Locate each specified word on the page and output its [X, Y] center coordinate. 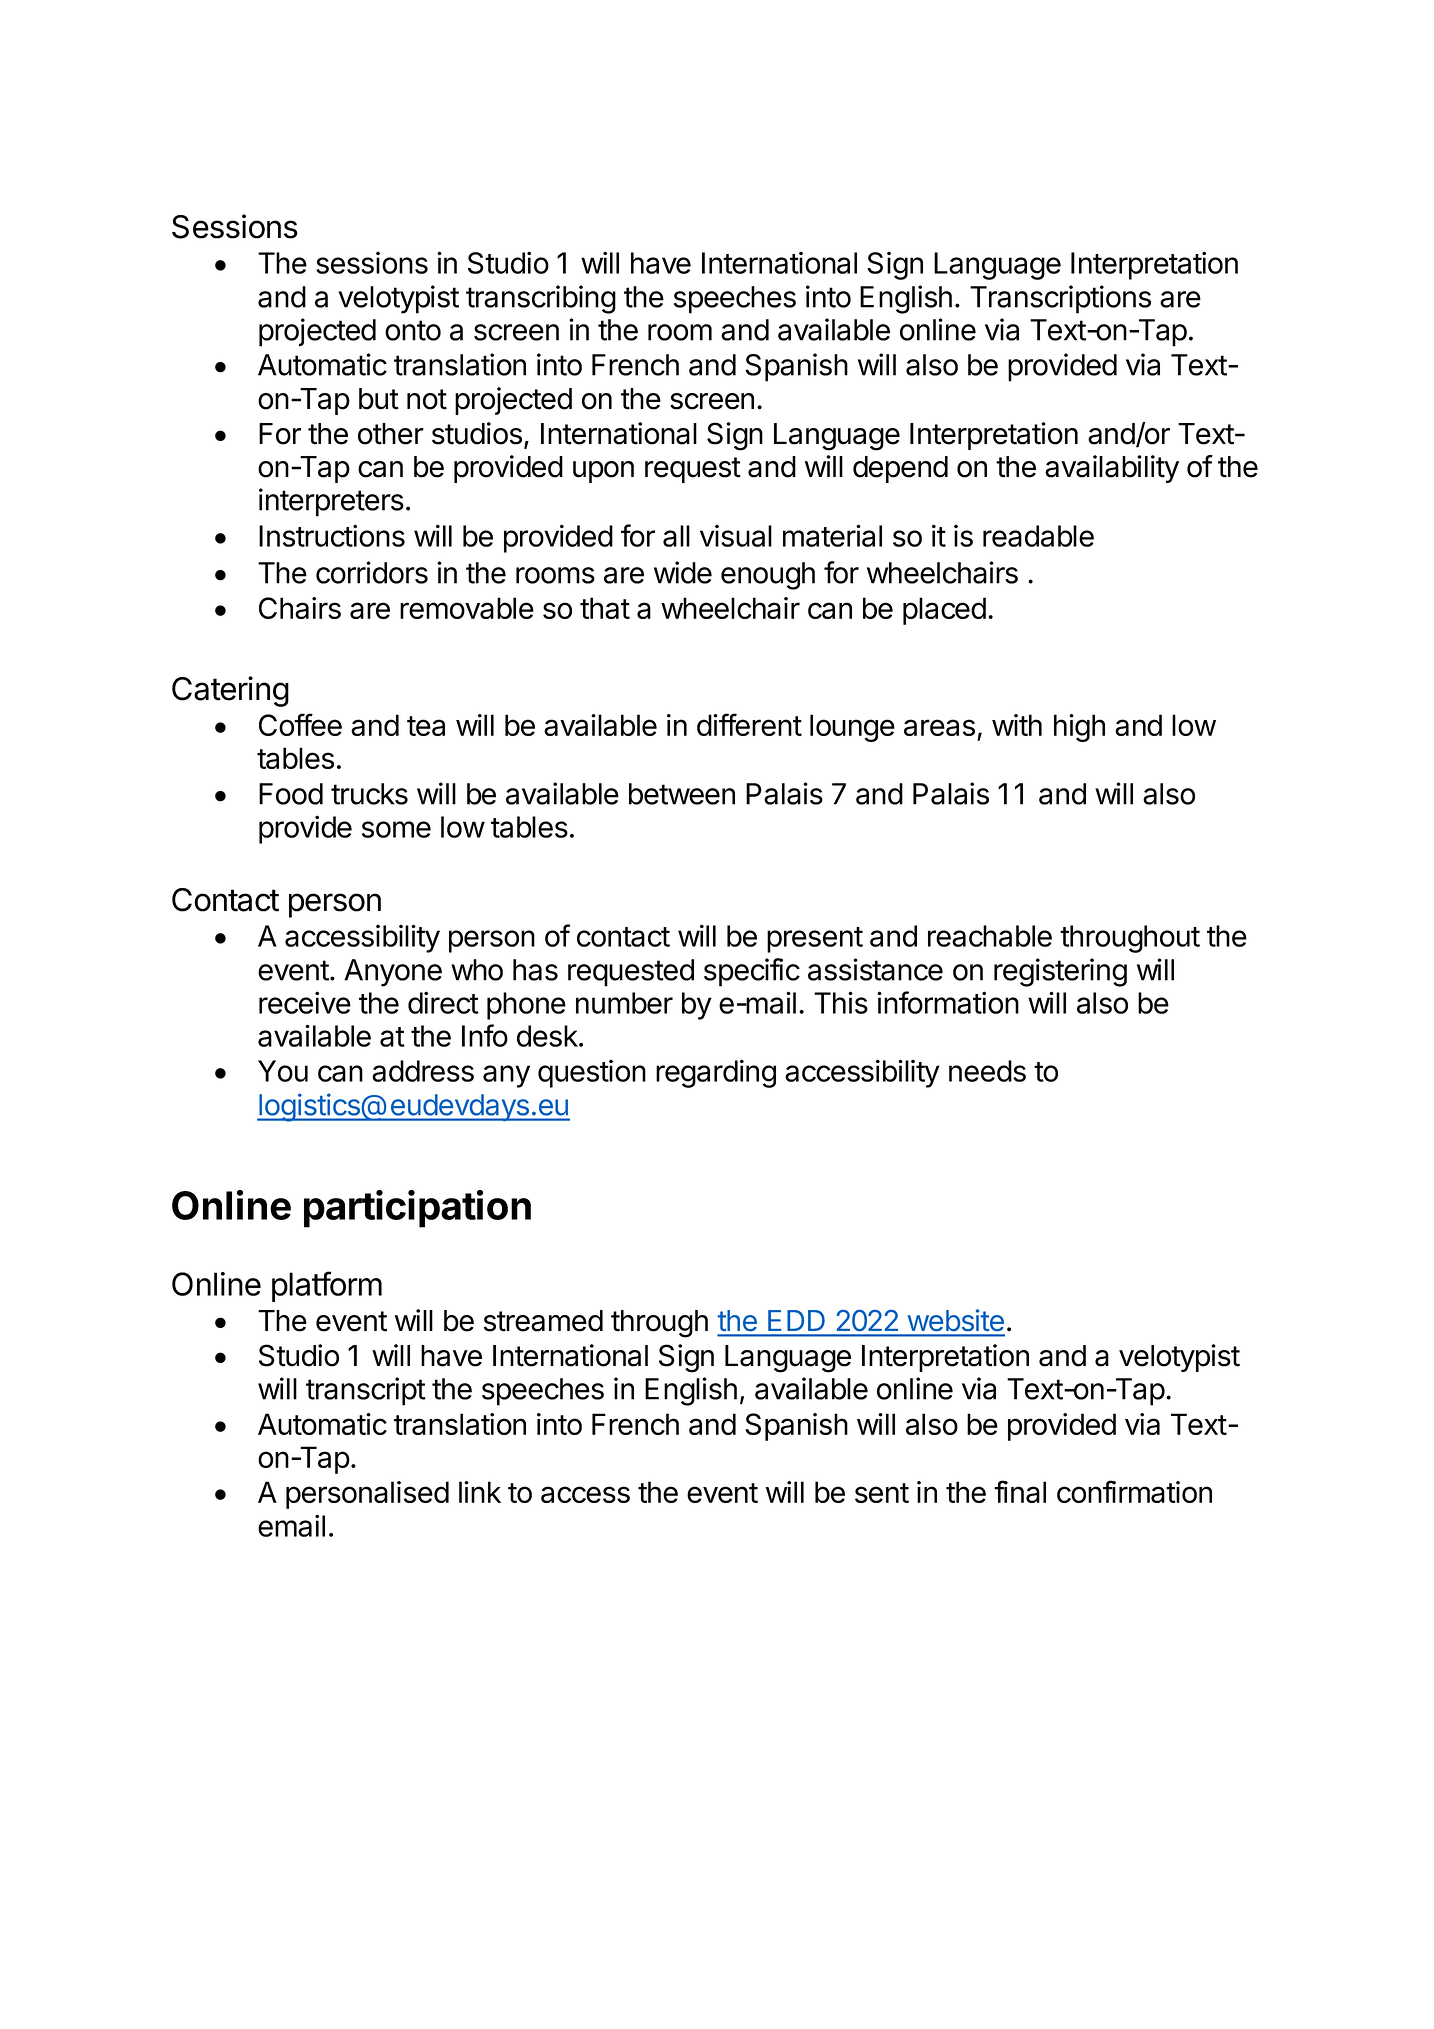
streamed [543, 1321]
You [283, 1071]
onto [413, 330]
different [749, 724]
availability [1112, 469]
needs [987, 1071]
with [1017, 725]
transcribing [541, 299]
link [480, 1492]
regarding [716, 1073]
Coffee [300, 724]
